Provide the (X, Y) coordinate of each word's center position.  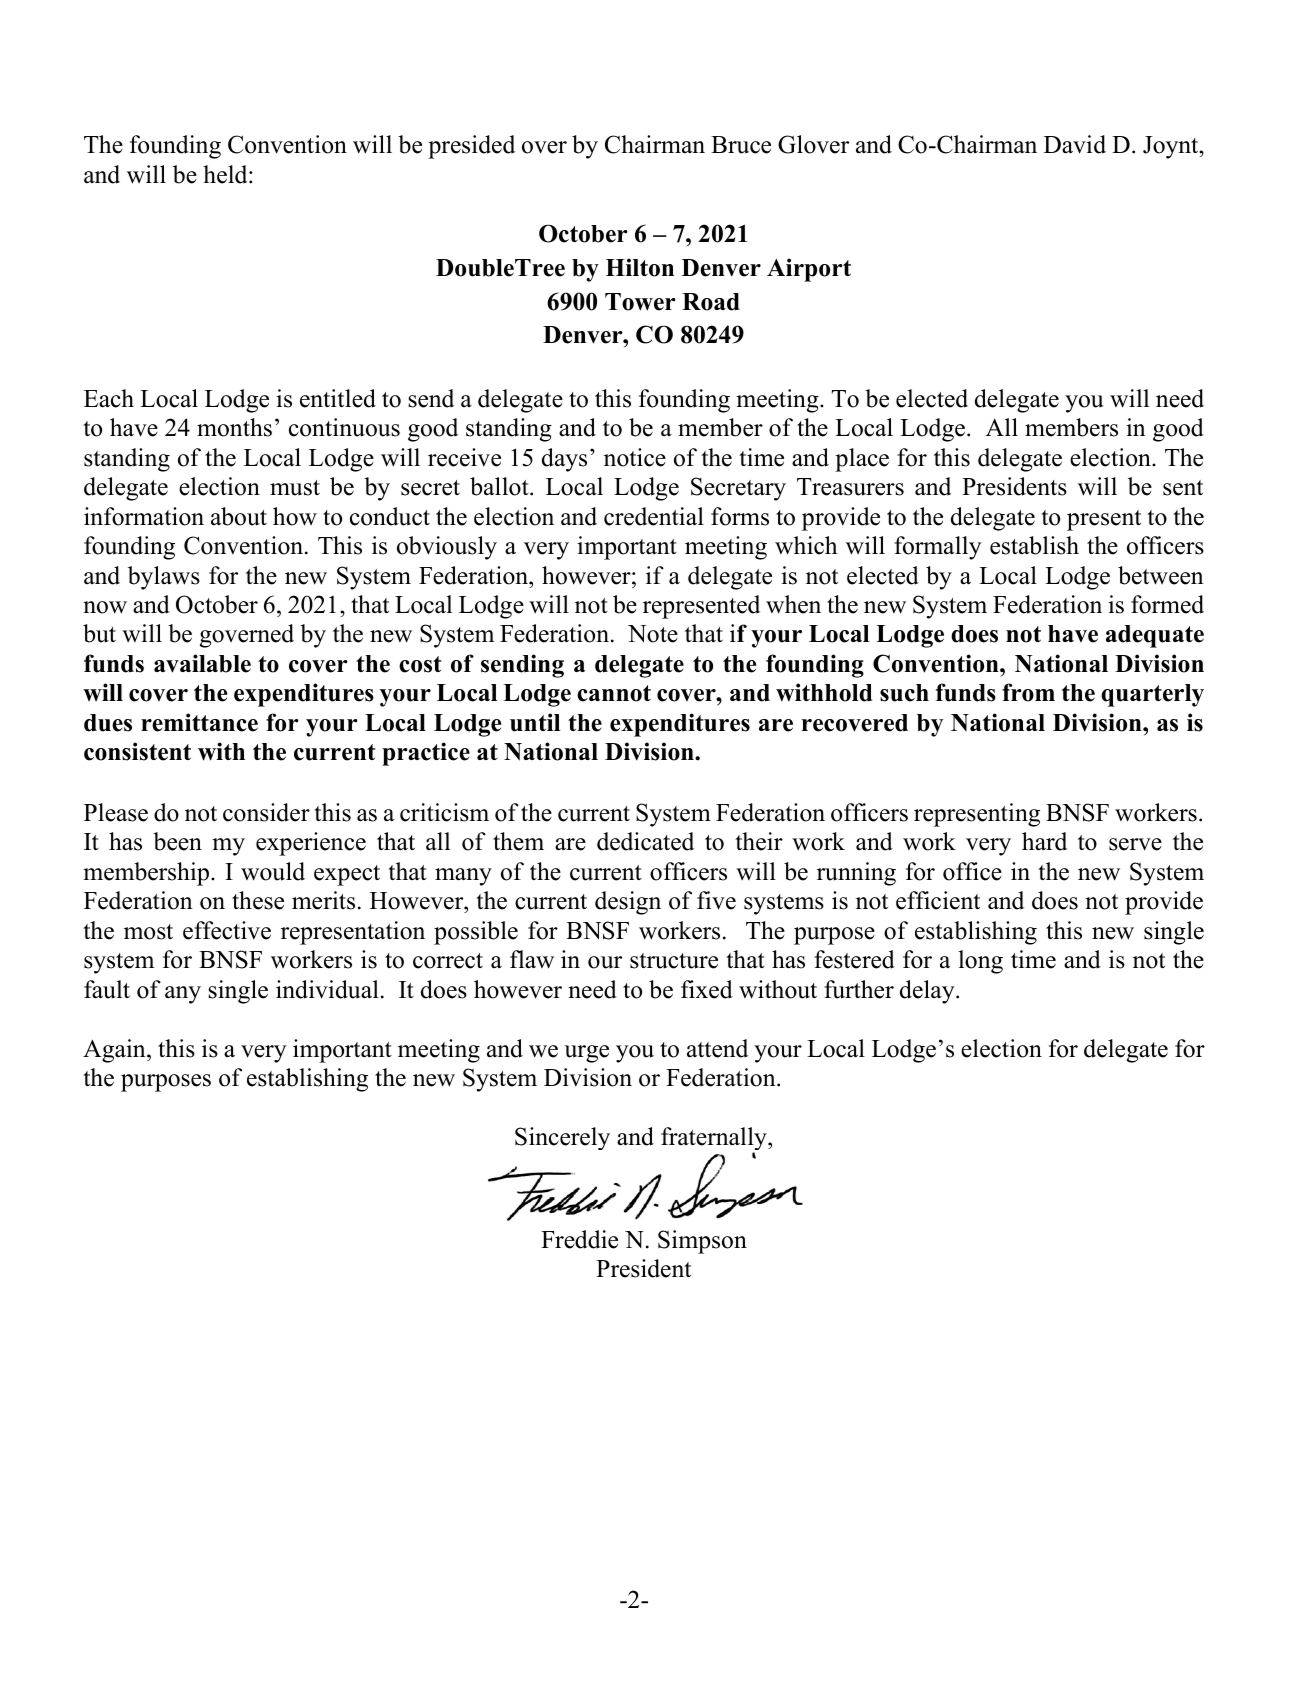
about (239, 516)
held (226, 174)
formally (937, 548)
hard (1044, 841)
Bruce (741, 145)
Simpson (702, 1242)
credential (654, 516)
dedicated (645, 841)
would (273, 871)
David (1075, 144)
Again (115, 1051)
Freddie (579, 1239)
